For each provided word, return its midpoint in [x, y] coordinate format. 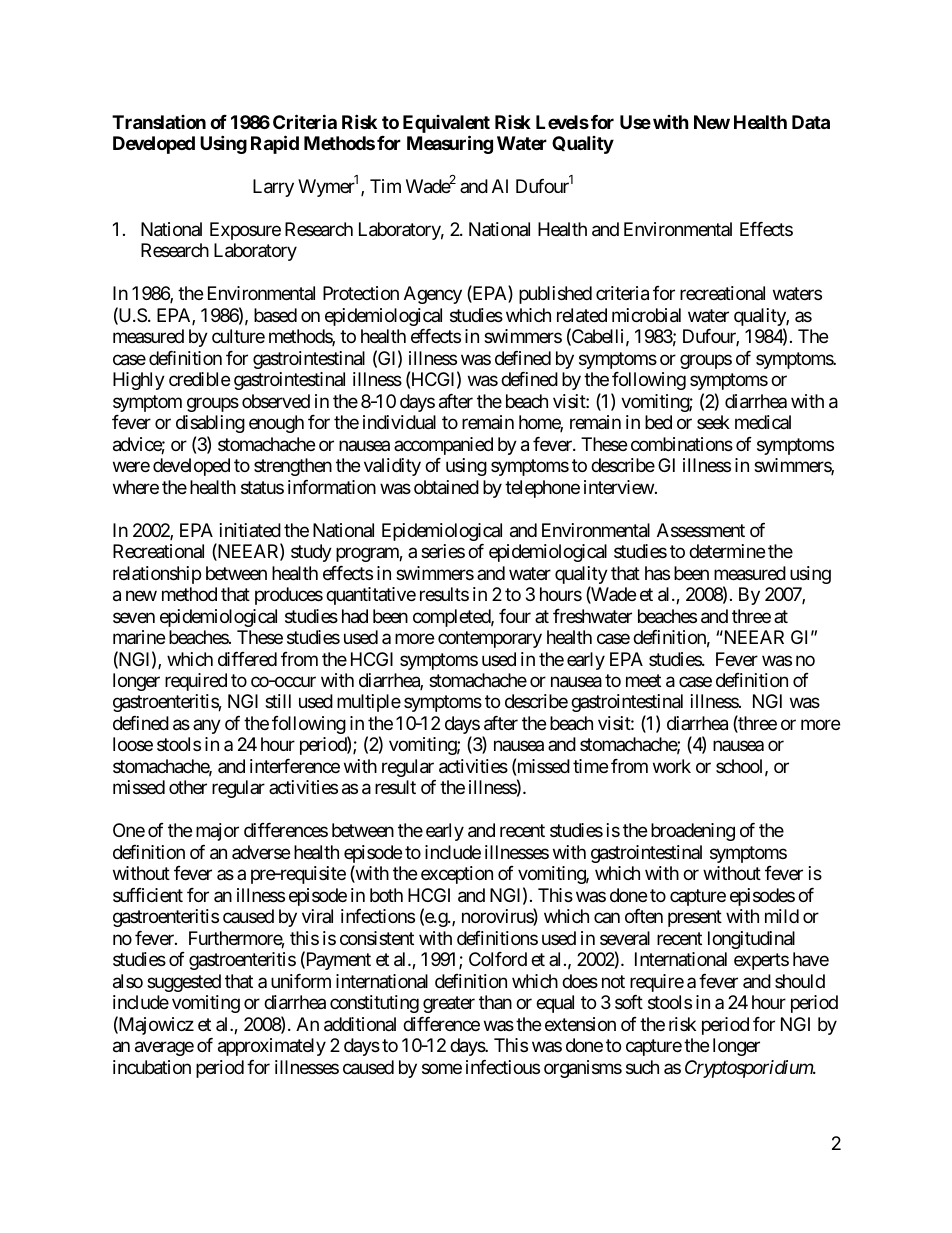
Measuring [450, 144]
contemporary [490, 639]
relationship [157, 575]
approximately [272, 1047]
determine [727, 551]
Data [811, 122]
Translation [159, 122]
